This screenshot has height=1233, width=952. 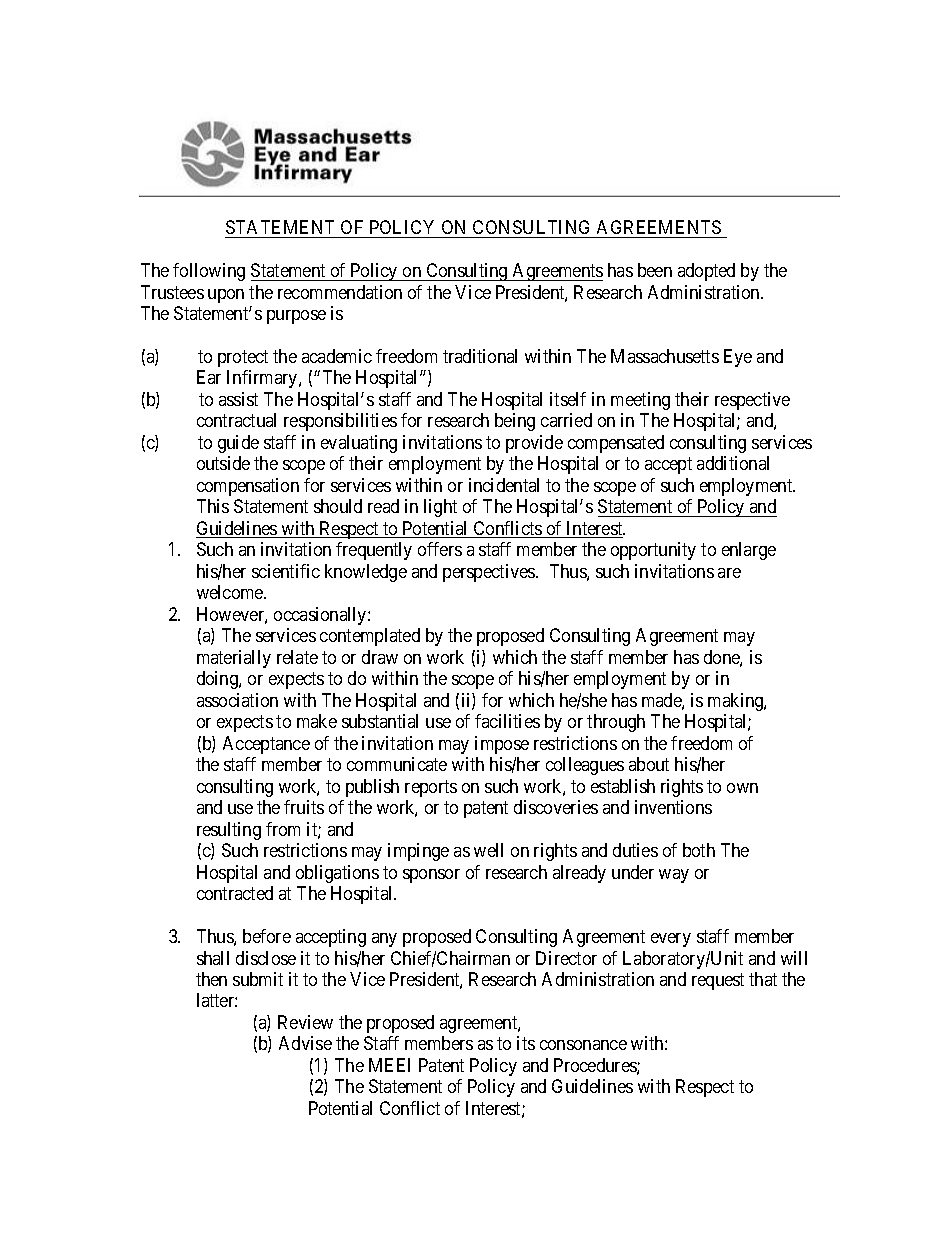 I want to click on Review, so click(x=305, y=1022).
